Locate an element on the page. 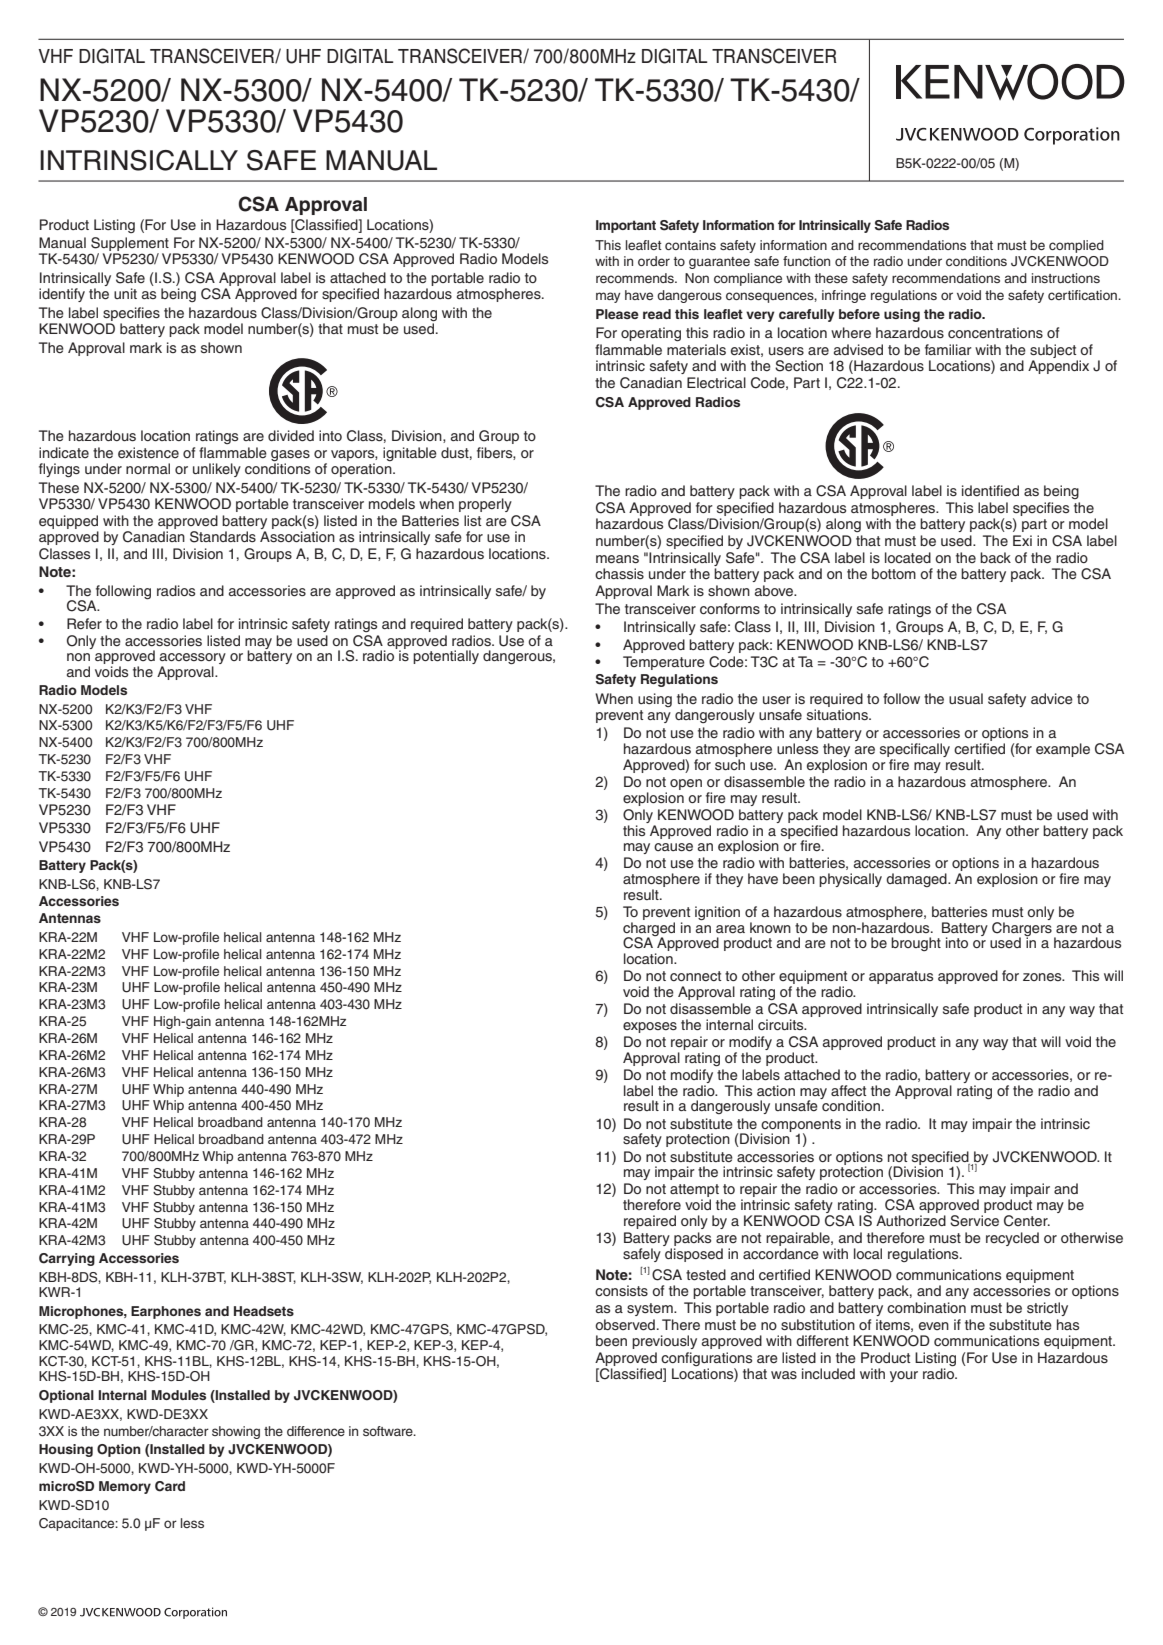 The width and height of the document is (1163, 1645). Carrying is located at coordinates (67, 1259).
